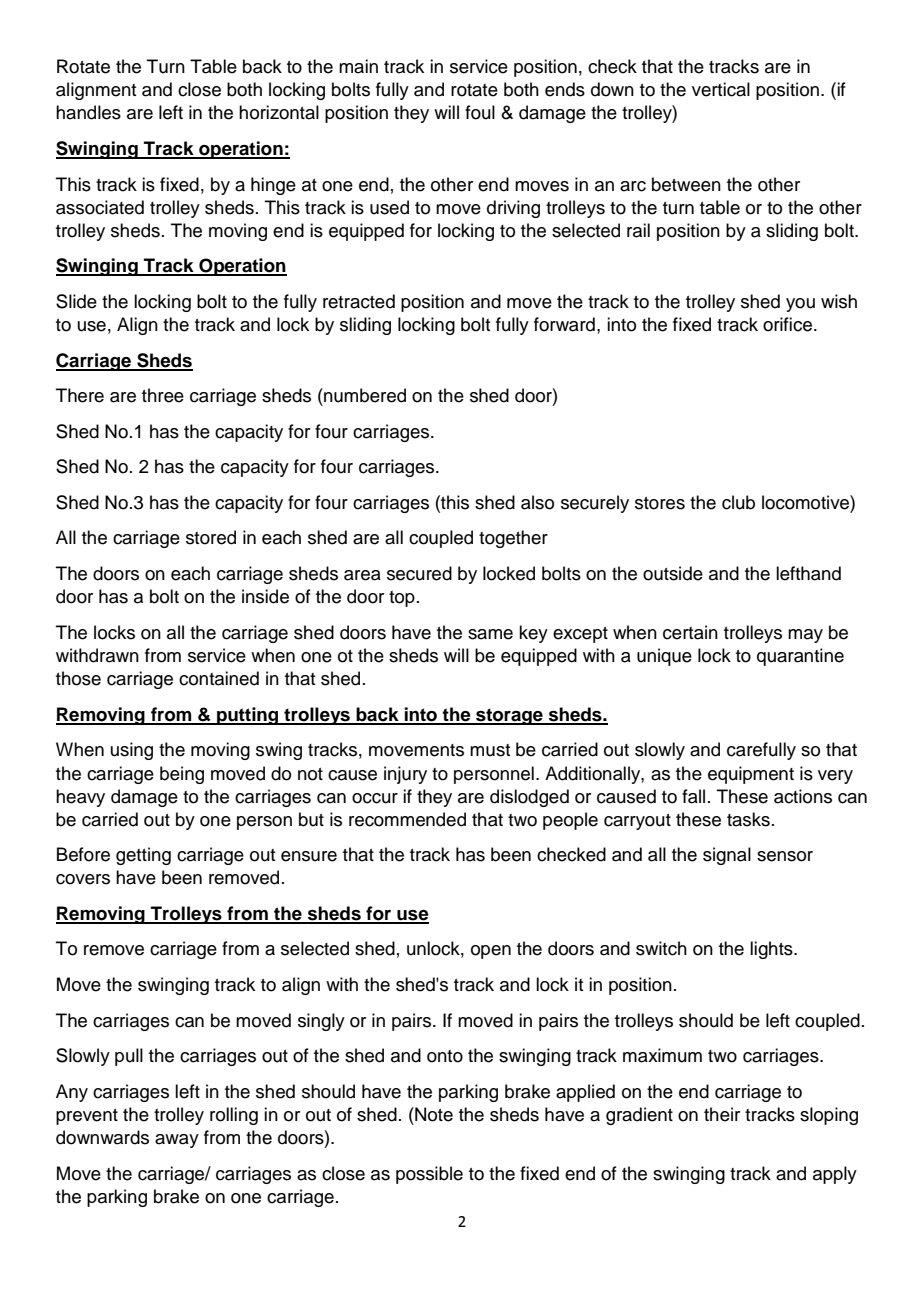  I want to click on vertical, so click(721, 89).
